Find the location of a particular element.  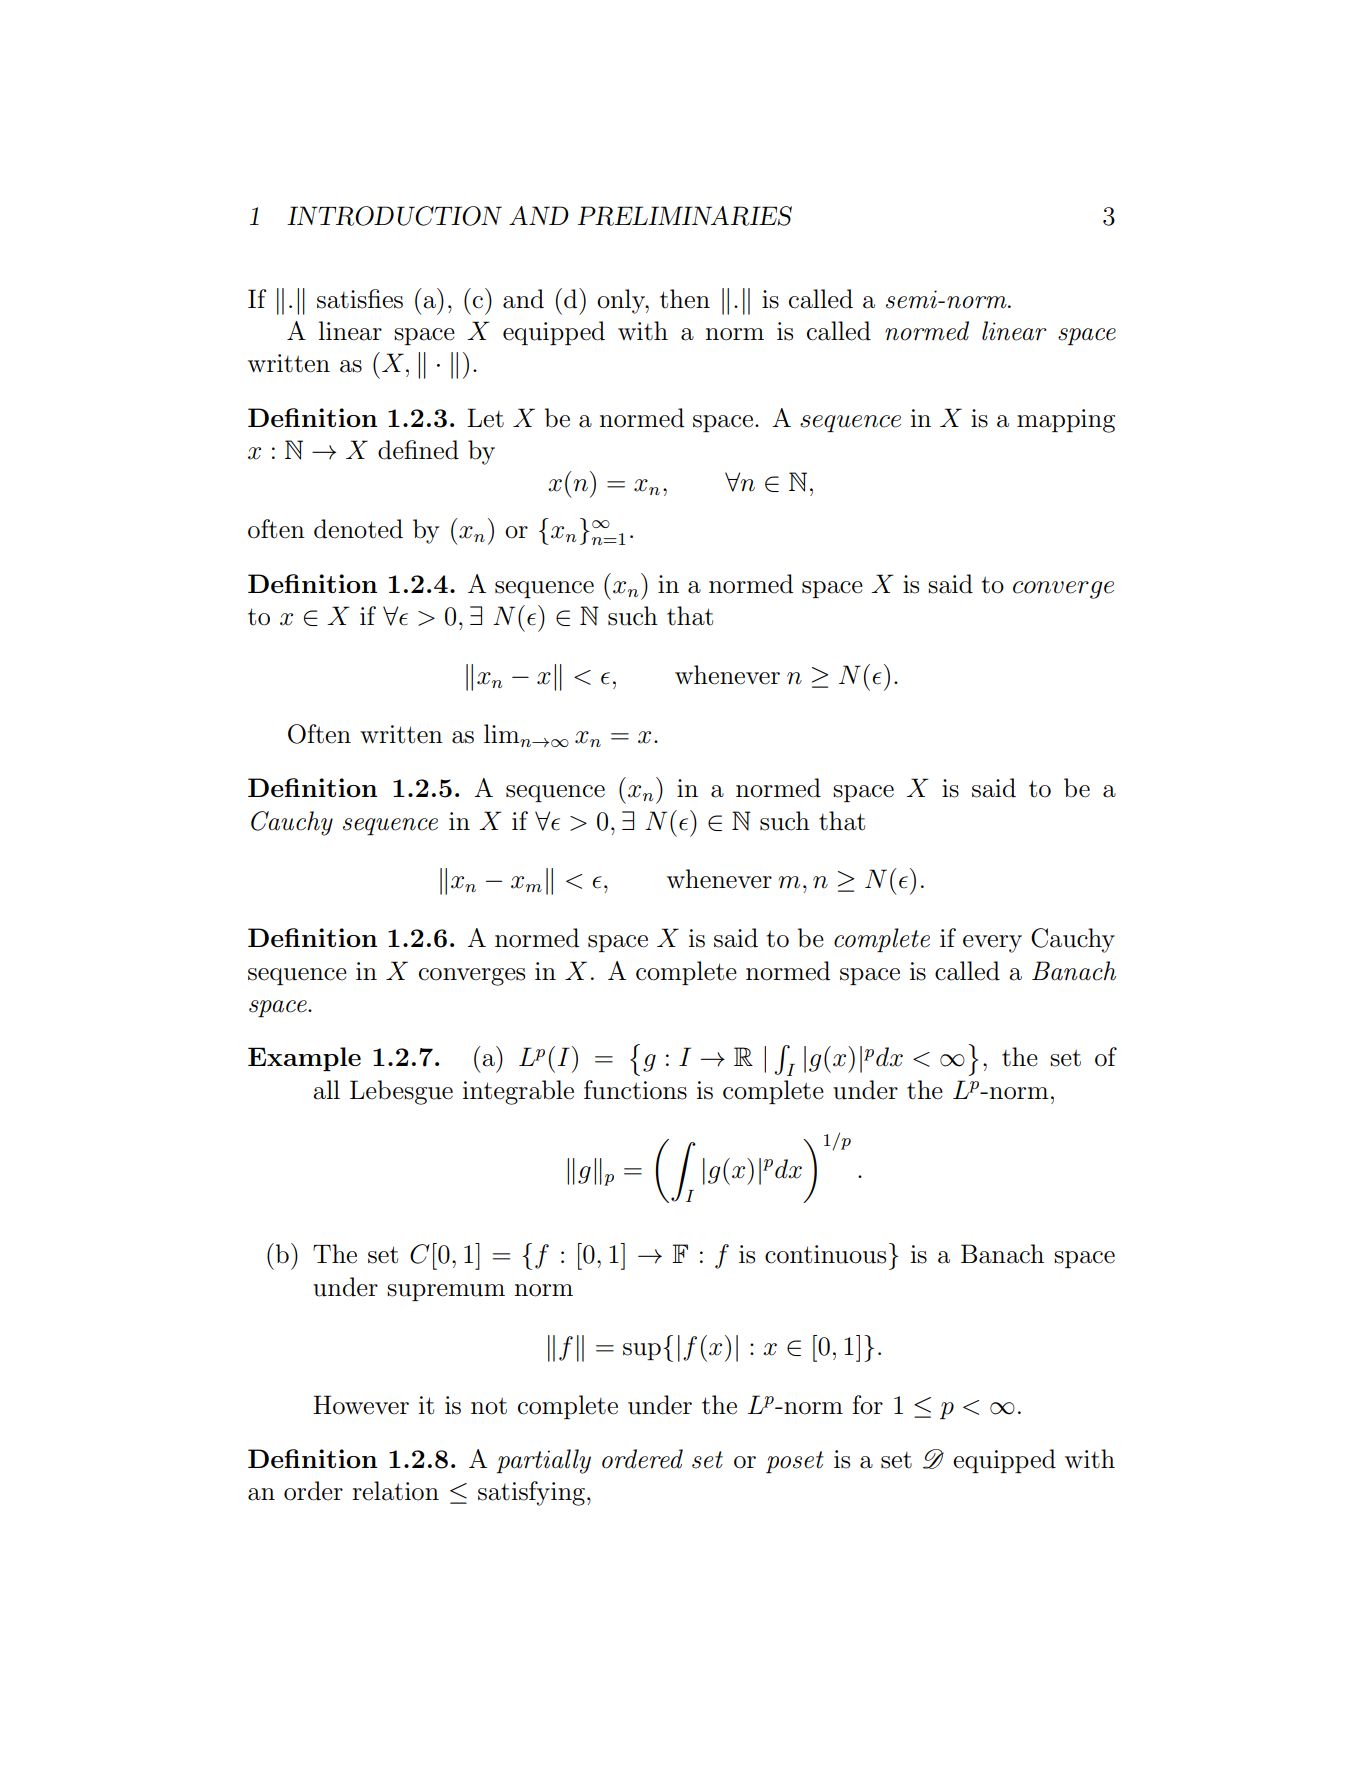

PRELIMINARIES is located at coordinates (685, 216).
